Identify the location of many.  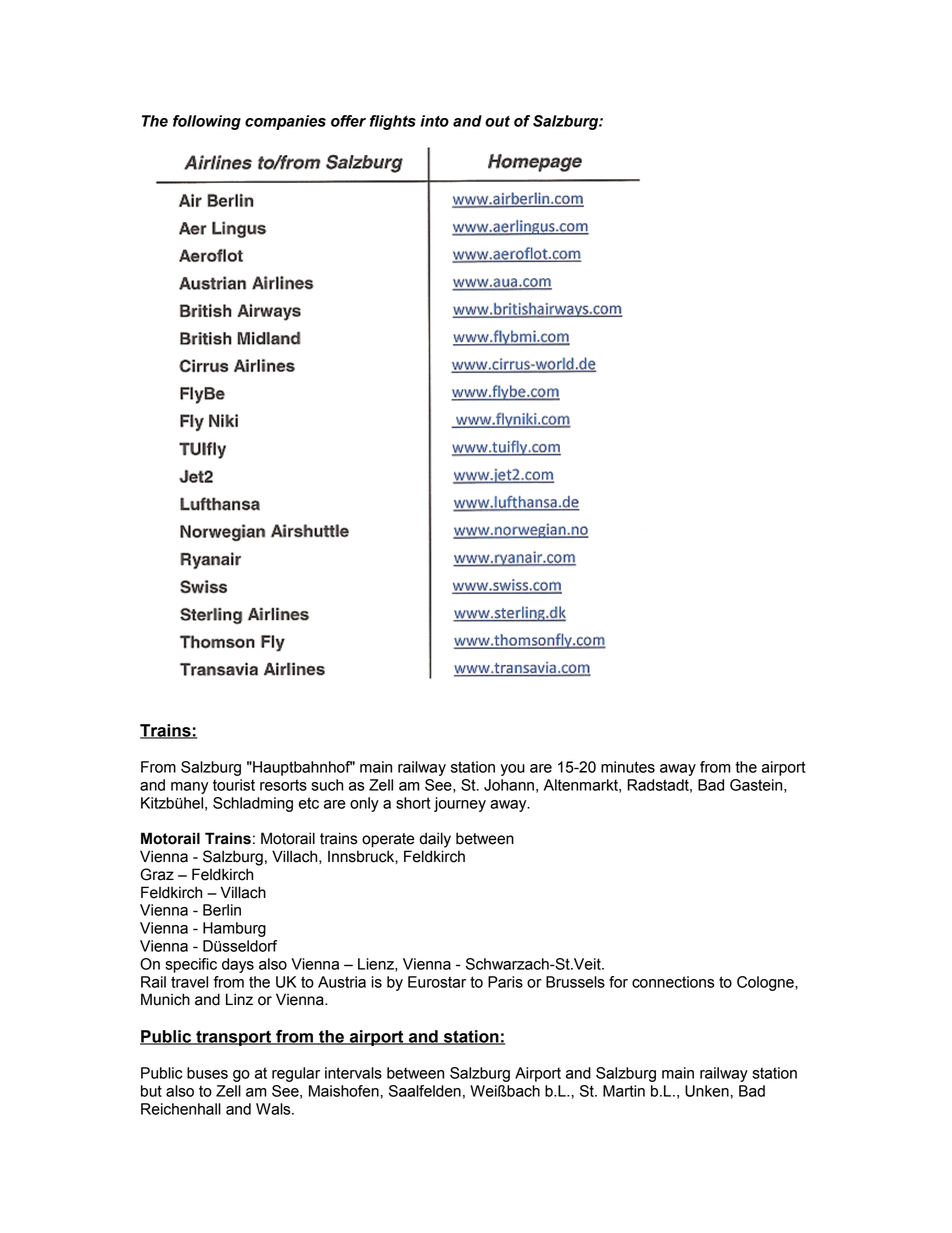
(189, 788).
